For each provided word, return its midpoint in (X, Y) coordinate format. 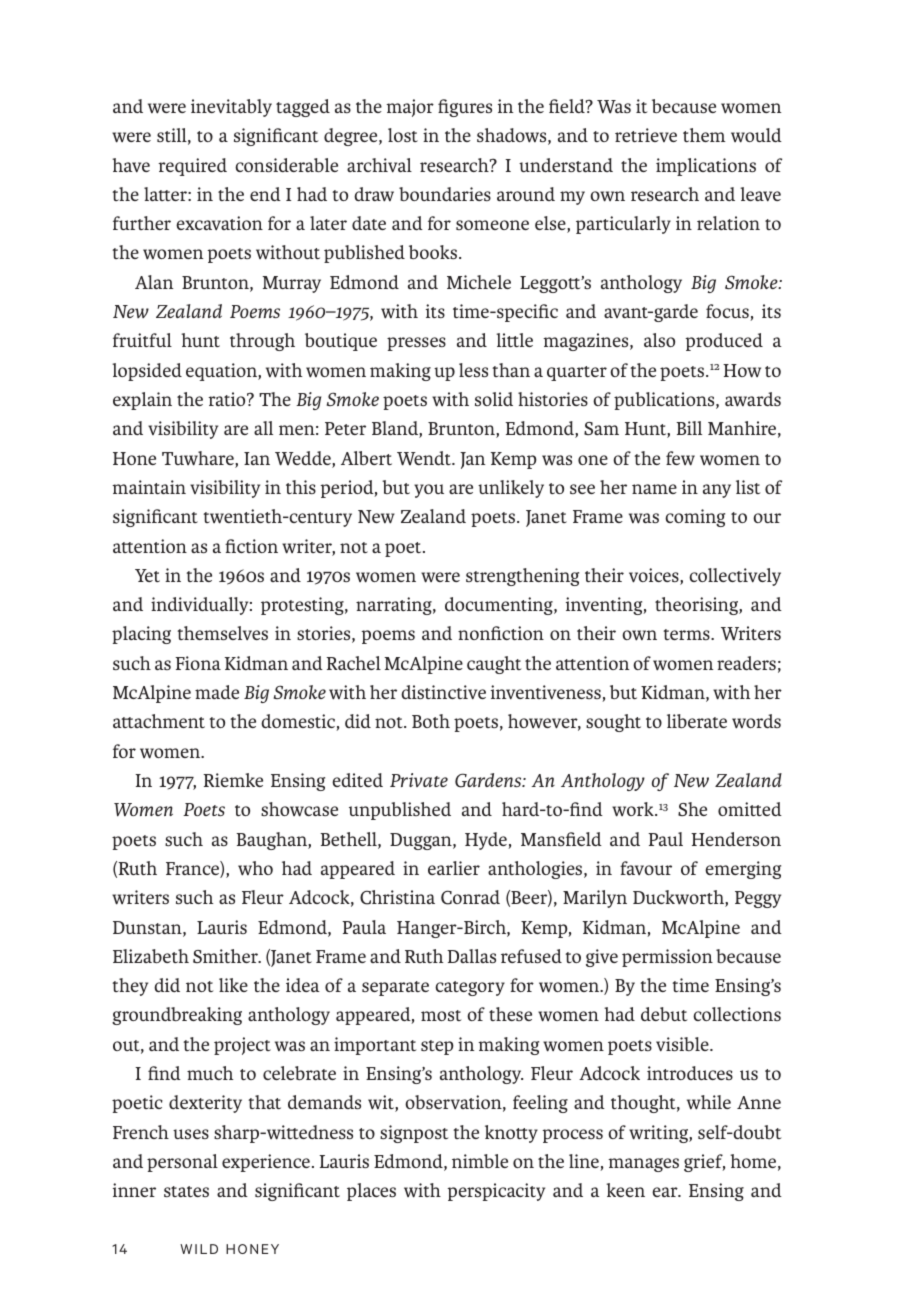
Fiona (198, 663)
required (192, 167)
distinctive (443, 692)
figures (465, 108)
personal (182, 1163)
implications (706, 167)
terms (687, 634)
